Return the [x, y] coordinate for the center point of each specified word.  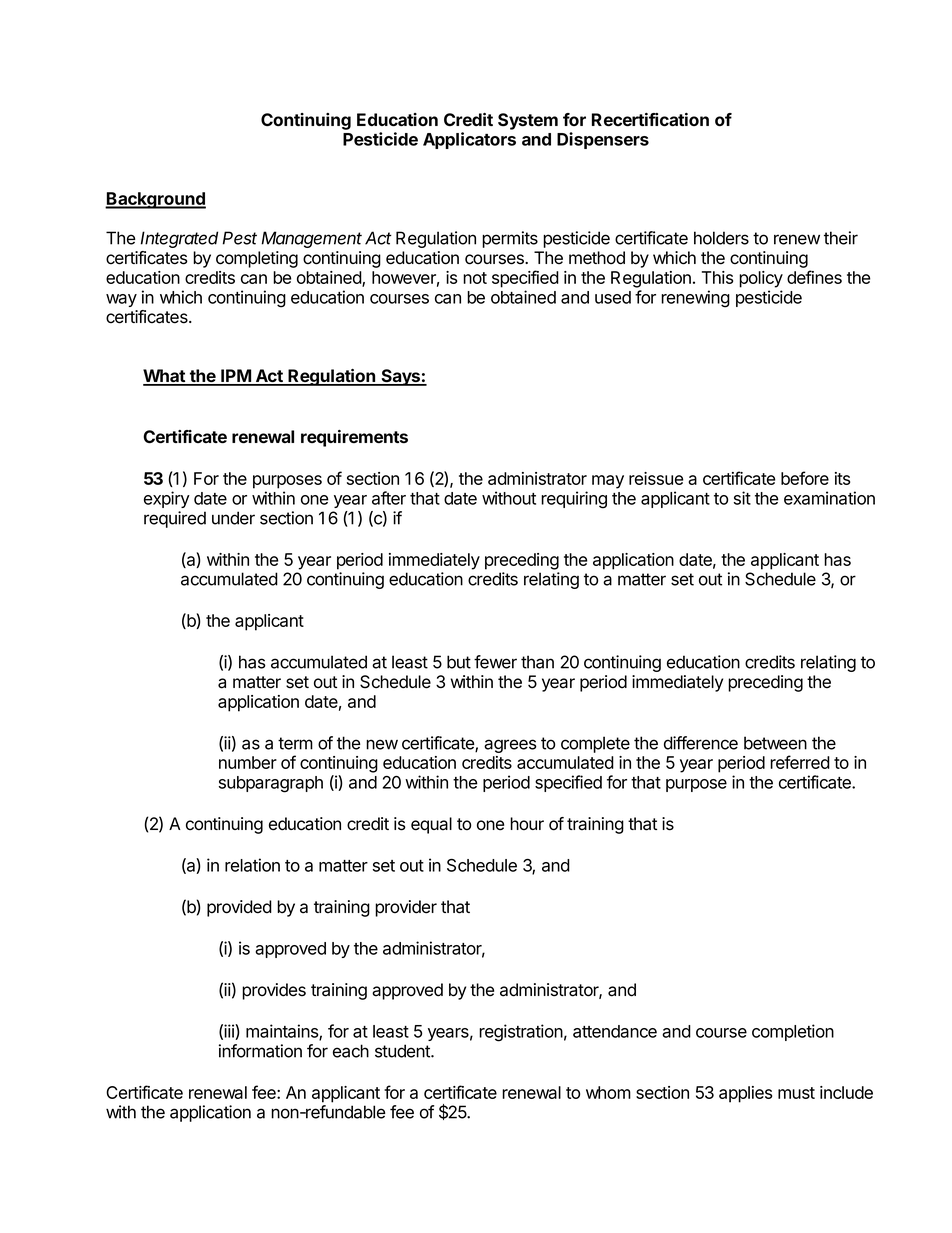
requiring [574, 500]
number [248, 762]
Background [155, 200]
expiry [167, 499]
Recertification [650, 119]
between [775, 743]
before [805, 478]
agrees [510, 746]
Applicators [469, 140]
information [260, 1051]
